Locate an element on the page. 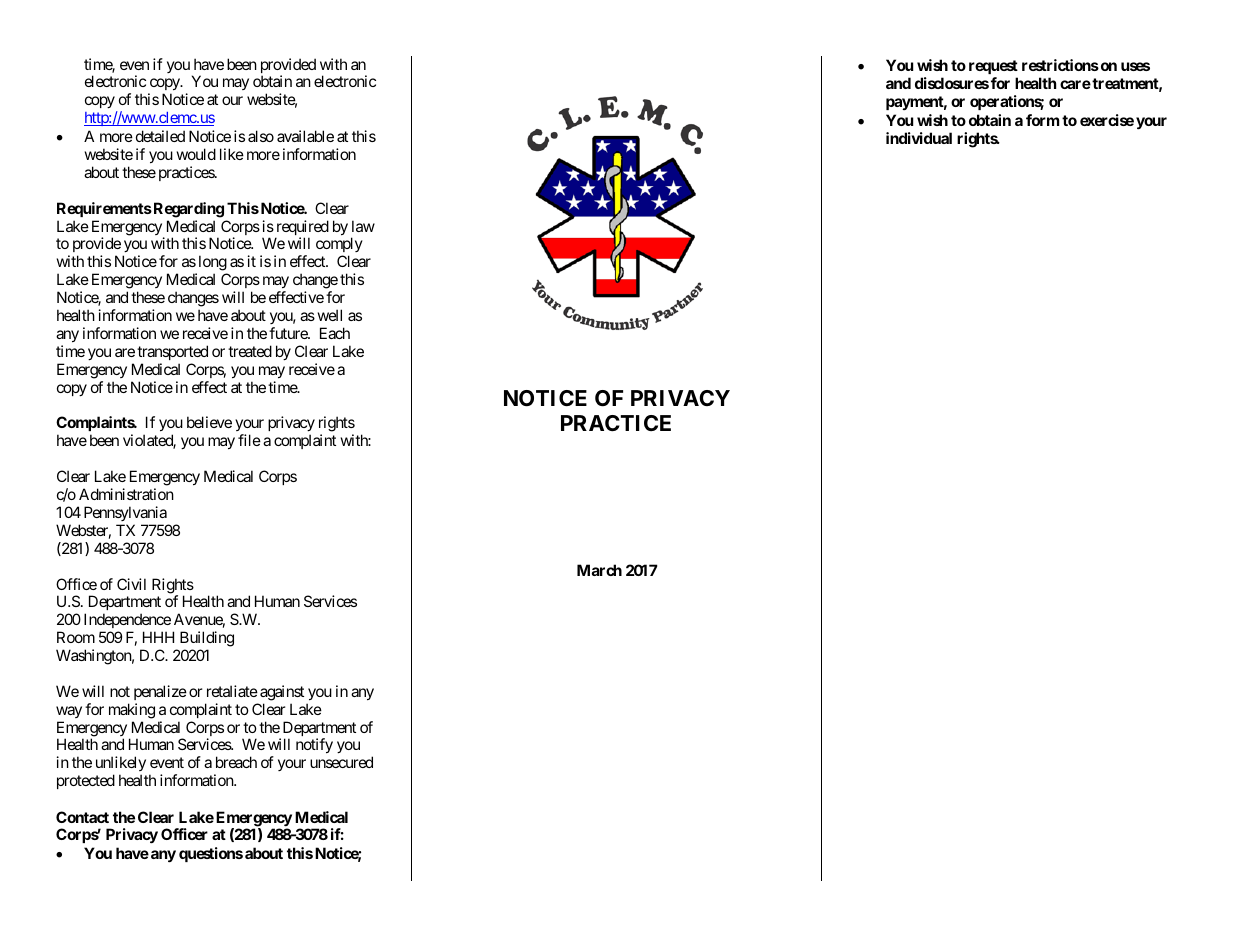  transported is located at coordinates (172, 352).
